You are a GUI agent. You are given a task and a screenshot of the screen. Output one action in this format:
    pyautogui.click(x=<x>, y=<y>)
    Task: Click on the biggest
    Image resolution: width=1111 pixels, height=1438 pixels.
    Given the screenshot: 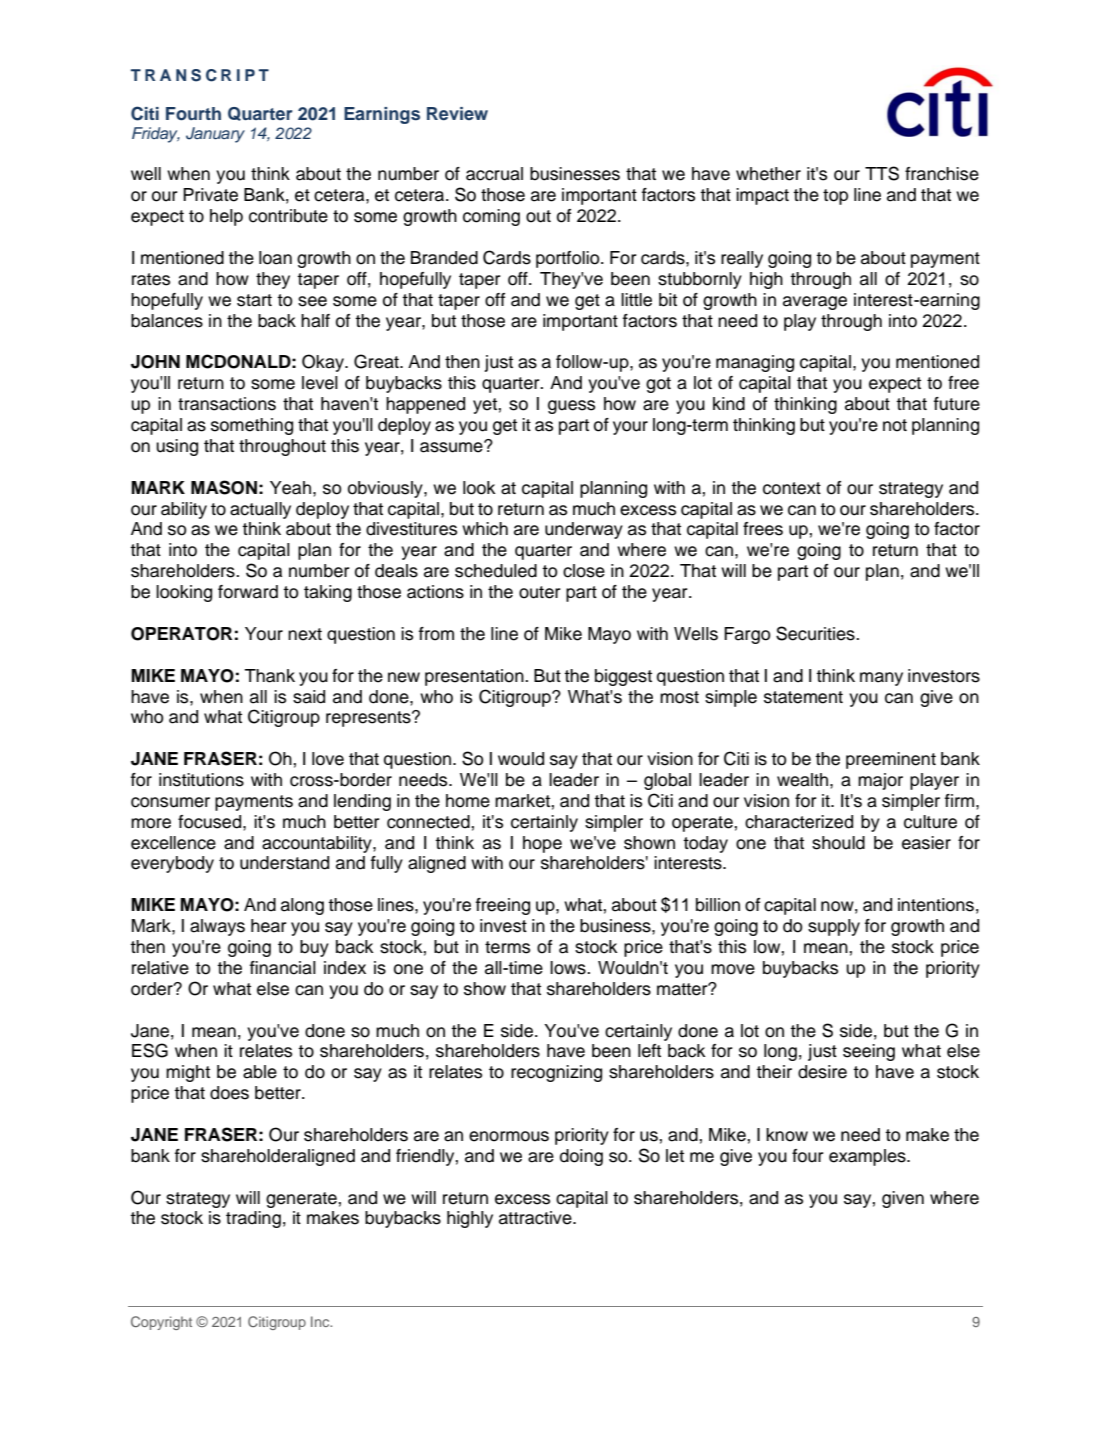 What is the action you would take?
    pyautogui.click(x=623, y=677)
